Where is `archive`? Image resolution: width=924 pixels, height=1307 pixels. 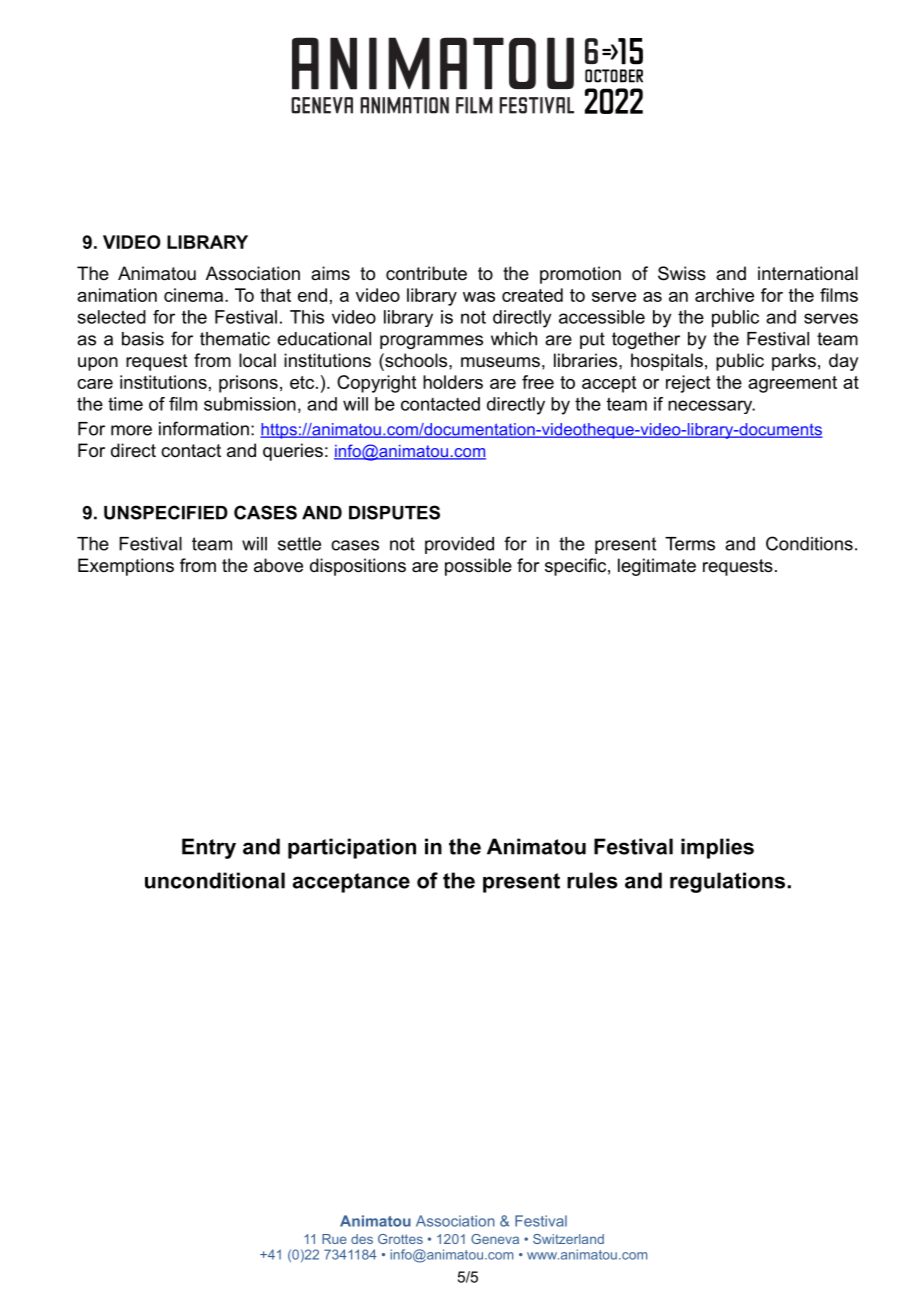 archive is located at coordinates (724, 295).
